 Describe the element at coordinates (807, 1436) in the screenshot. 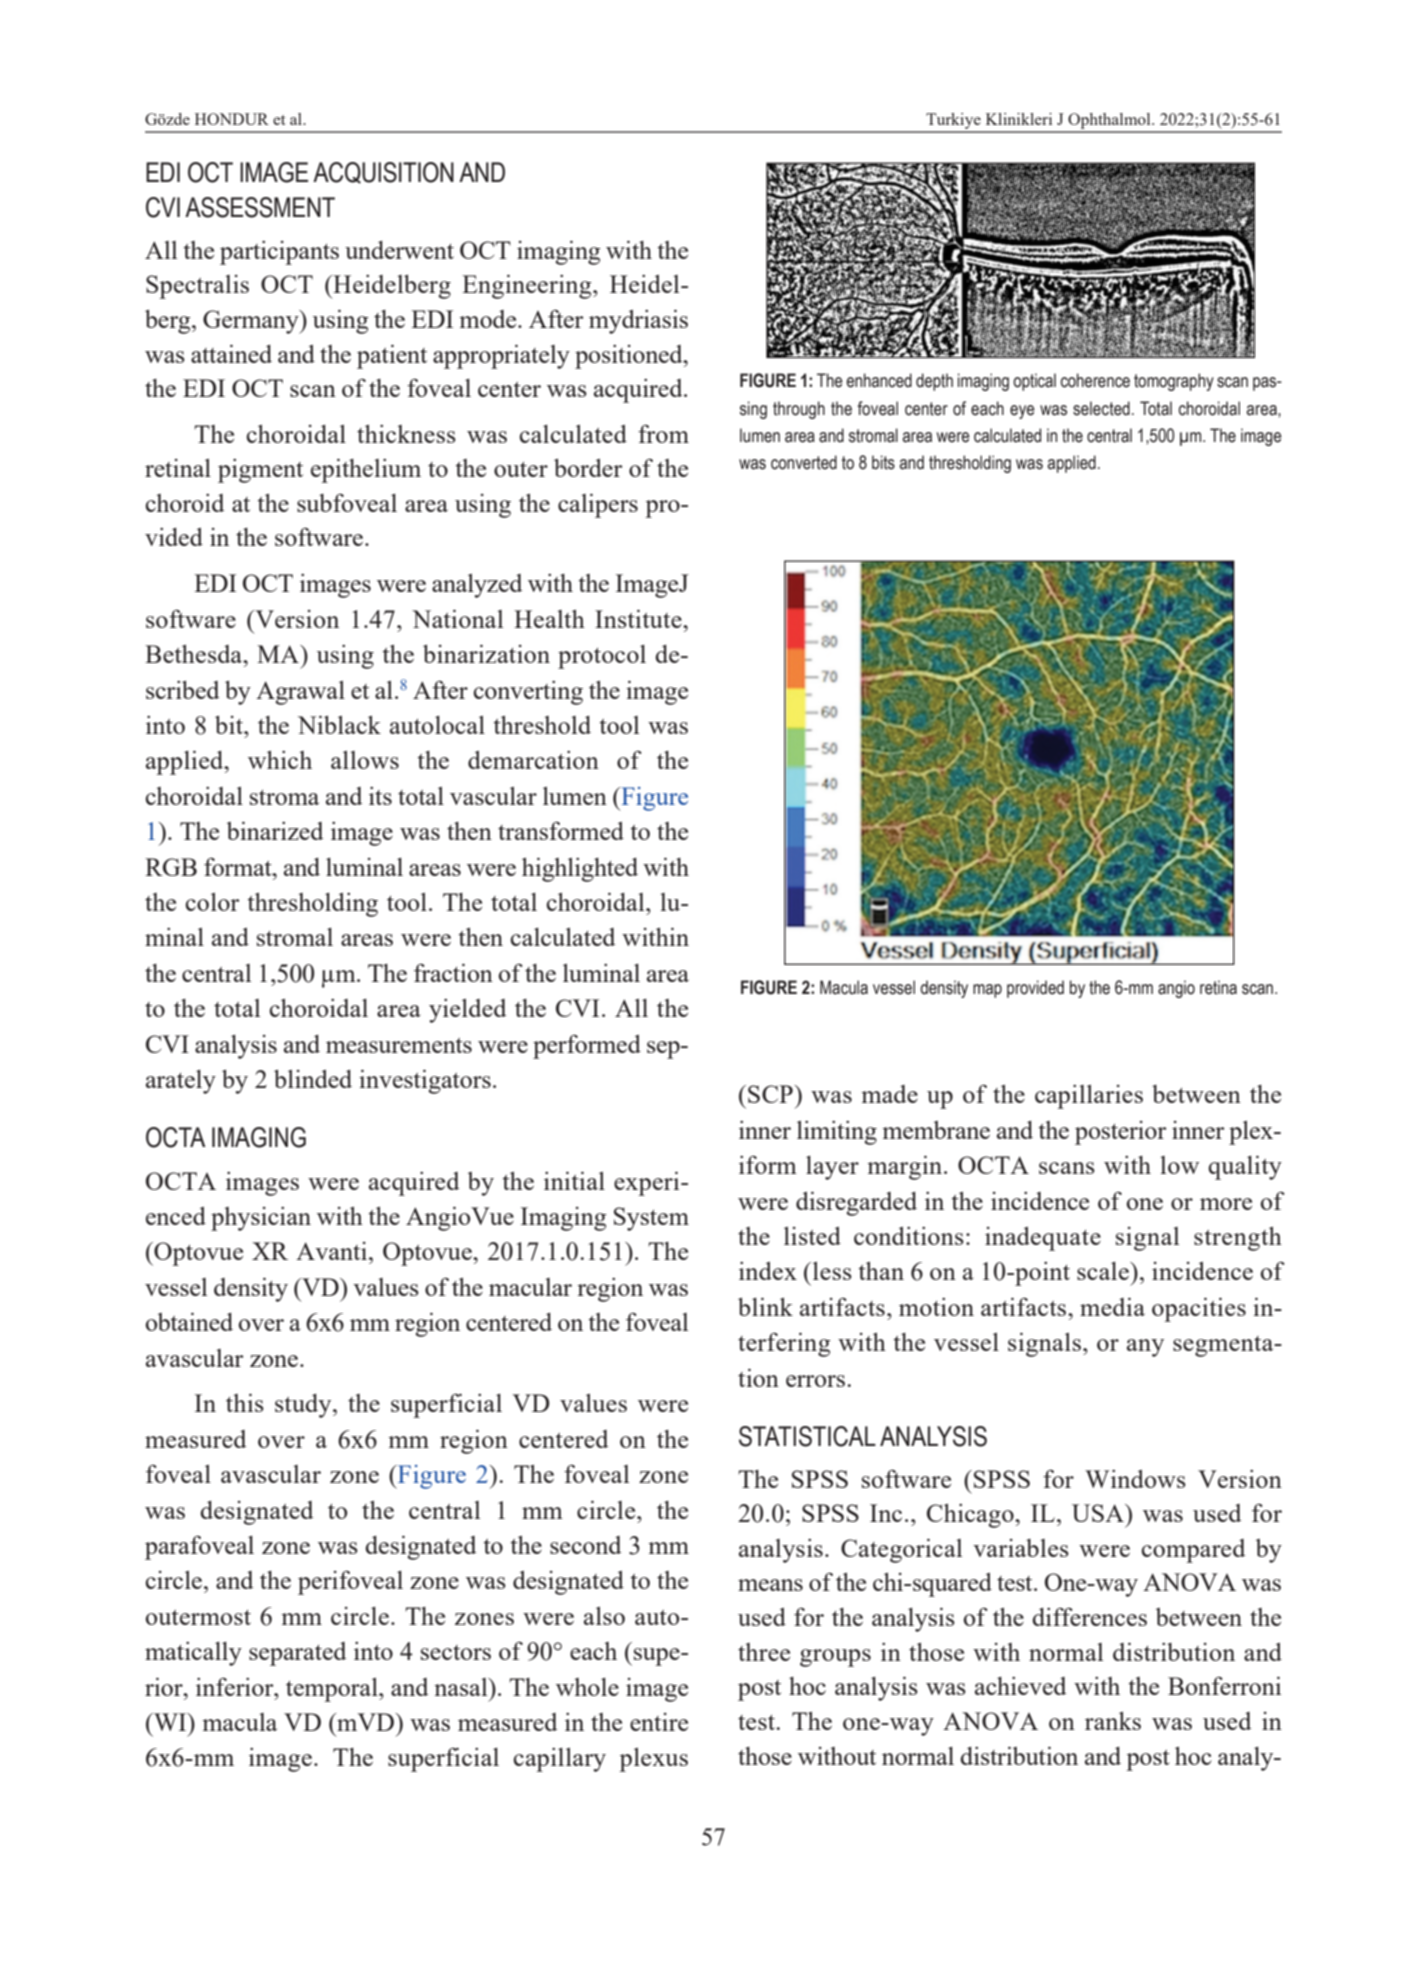

I see `STATISTICAL` at that location.
